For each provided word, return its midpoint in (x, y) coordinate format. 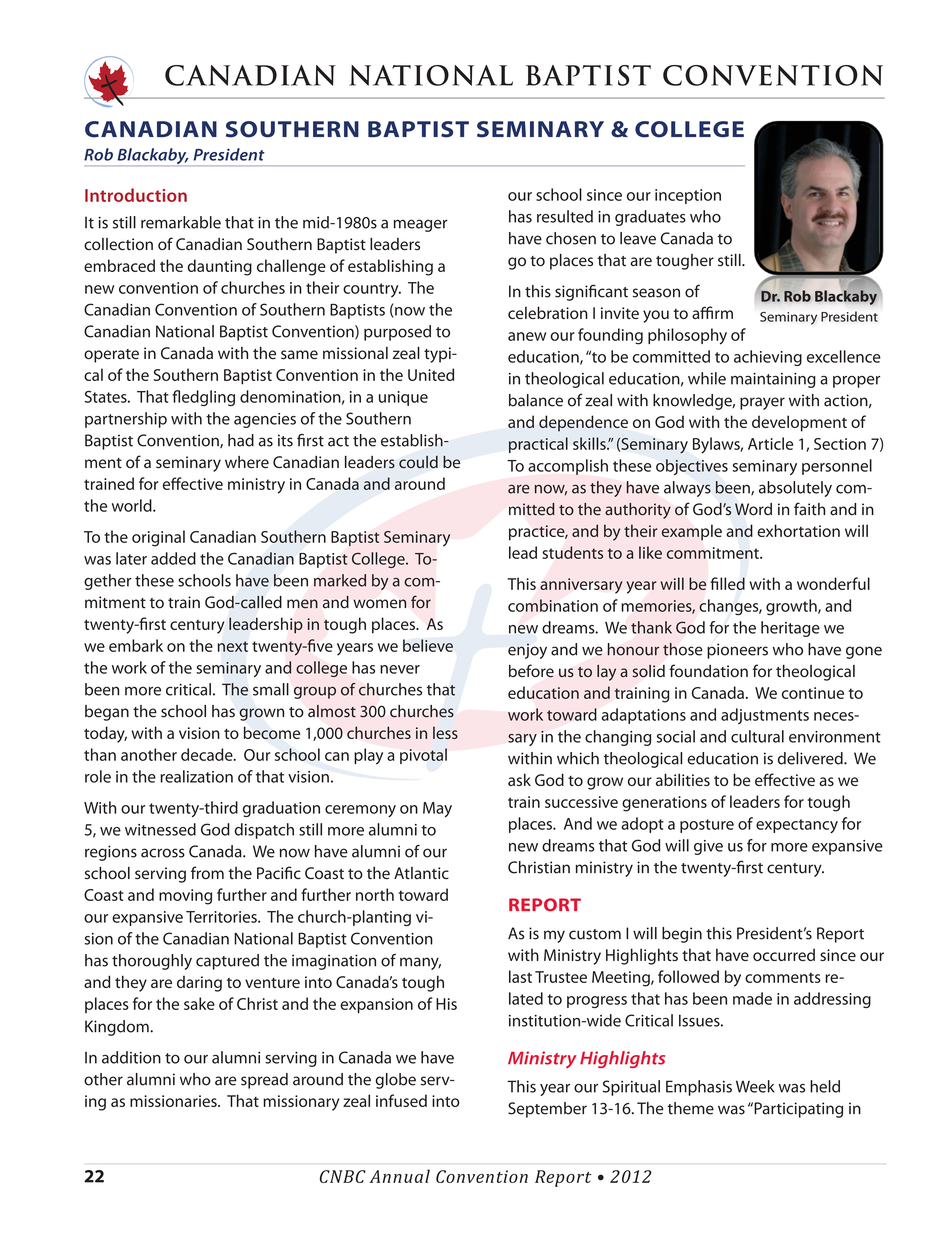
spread (264, 1081)
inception (688, 196)
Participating (797, 1110)
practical (538, 445)
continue (813, 693)
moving (185, 897)
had (241, 440)
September (547, 1110)
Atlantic (421, 873)
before (531, 671)
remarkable (181, 222)
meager (421, 225)
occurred (784, 955)
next (233, 646)
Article (770, 443)
